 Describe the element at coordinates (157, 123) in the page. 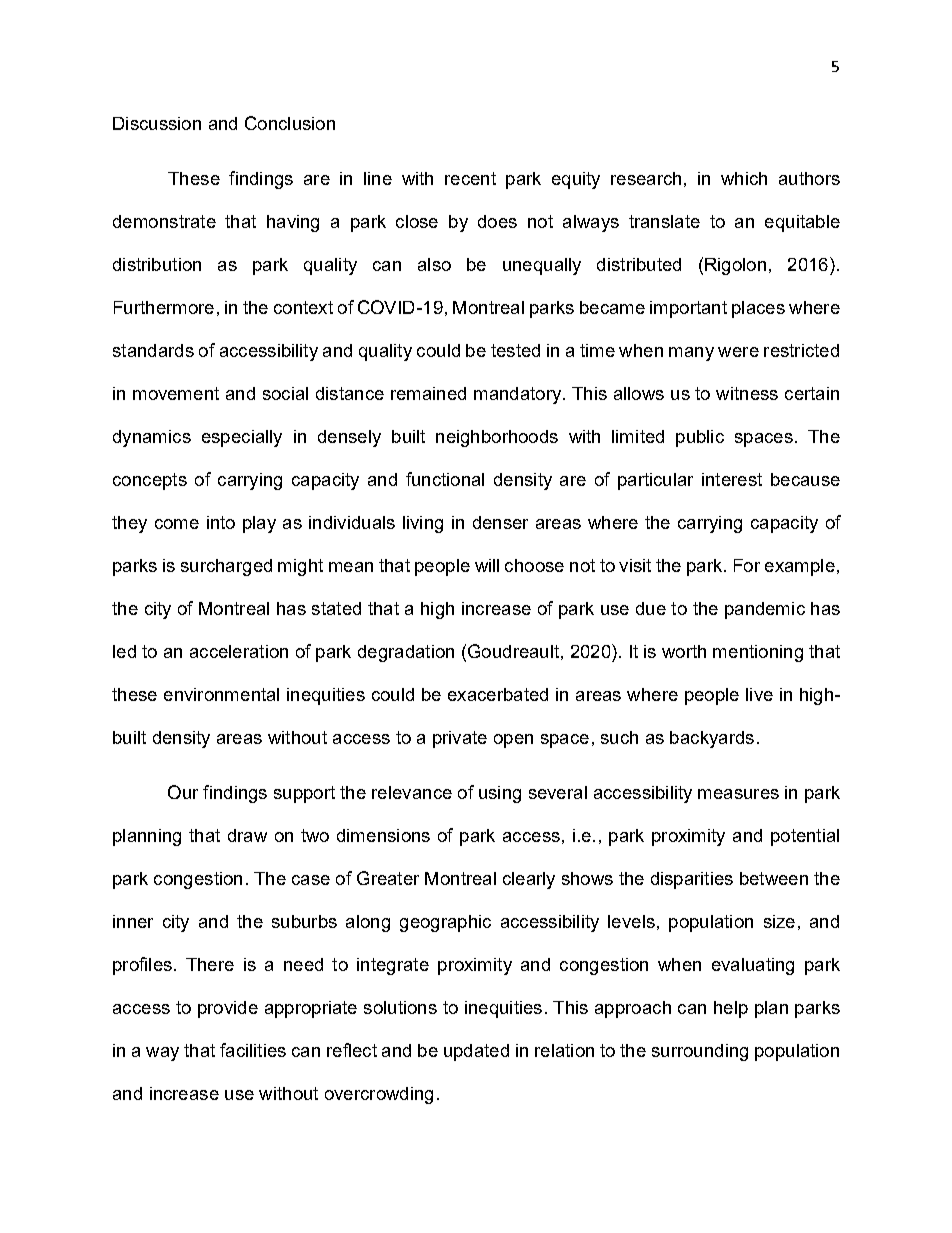

I see `Discussion` at that location.
